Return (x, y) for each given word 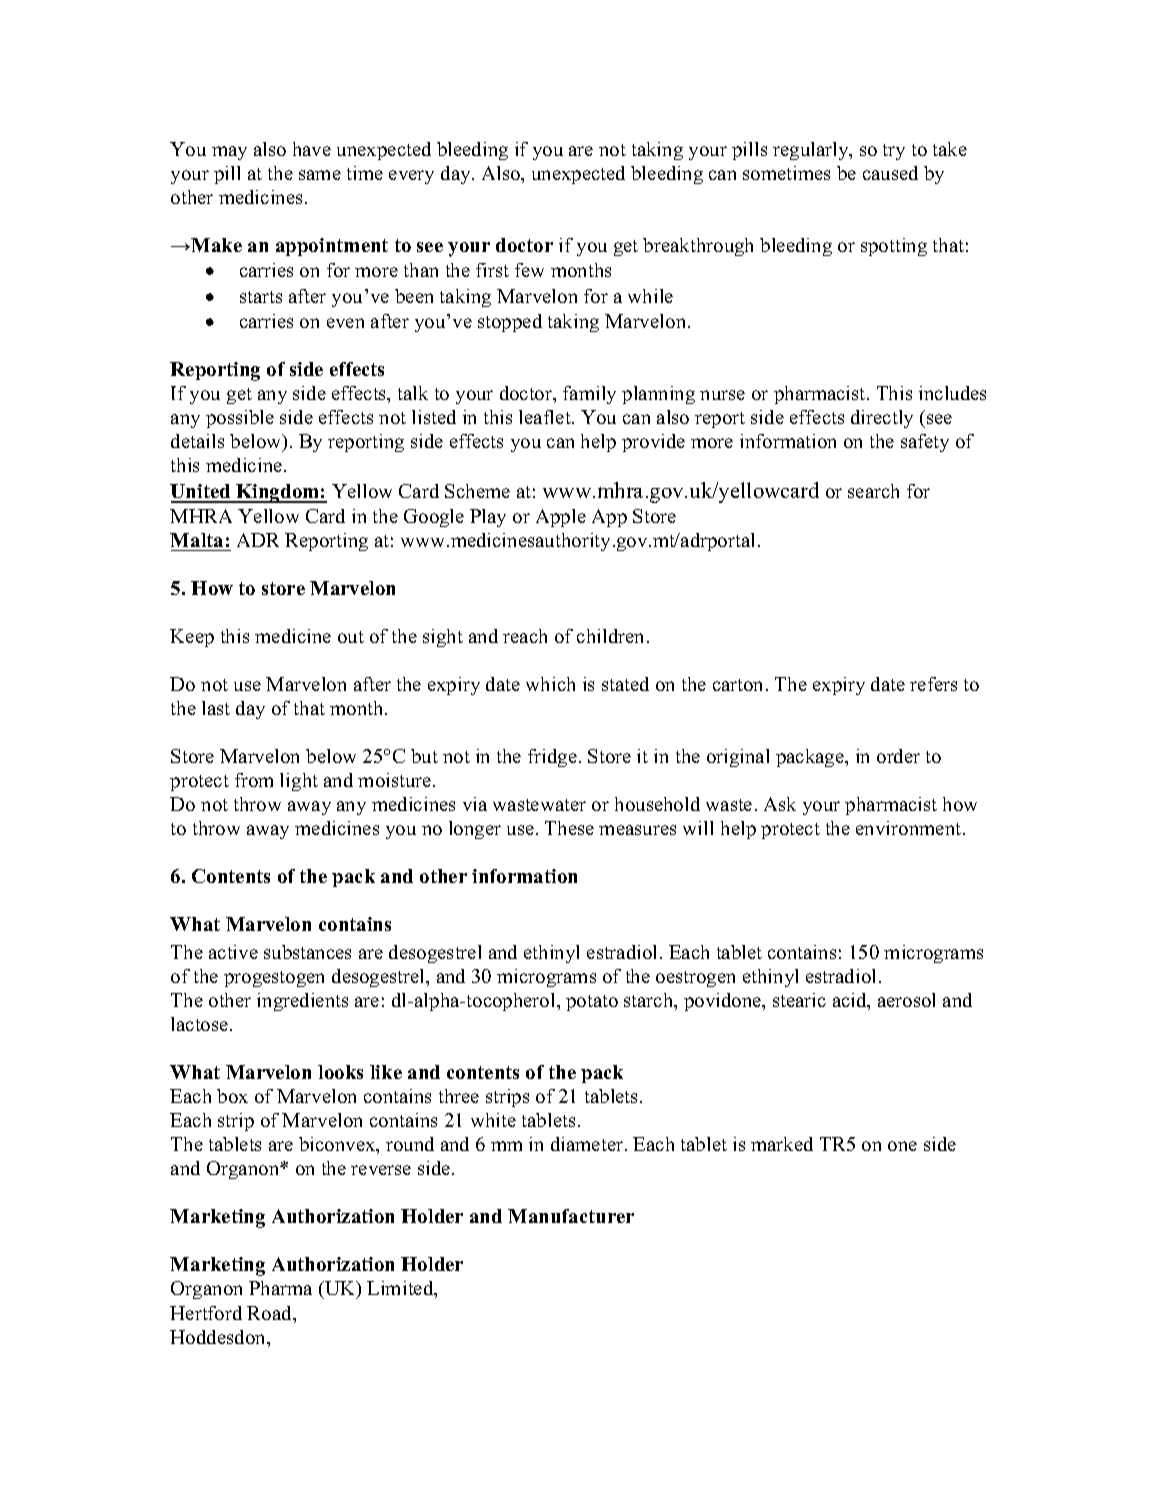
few (529, 270)
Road (271, 1314)
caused (890, 173)
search (873, 491)
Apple (561, 518)
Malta (196, 540)
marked (782, 1144)
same (320, 175)
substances (307, 952)
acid (851, 1001)
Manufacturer (571, 1216)
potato (592, 1003)
